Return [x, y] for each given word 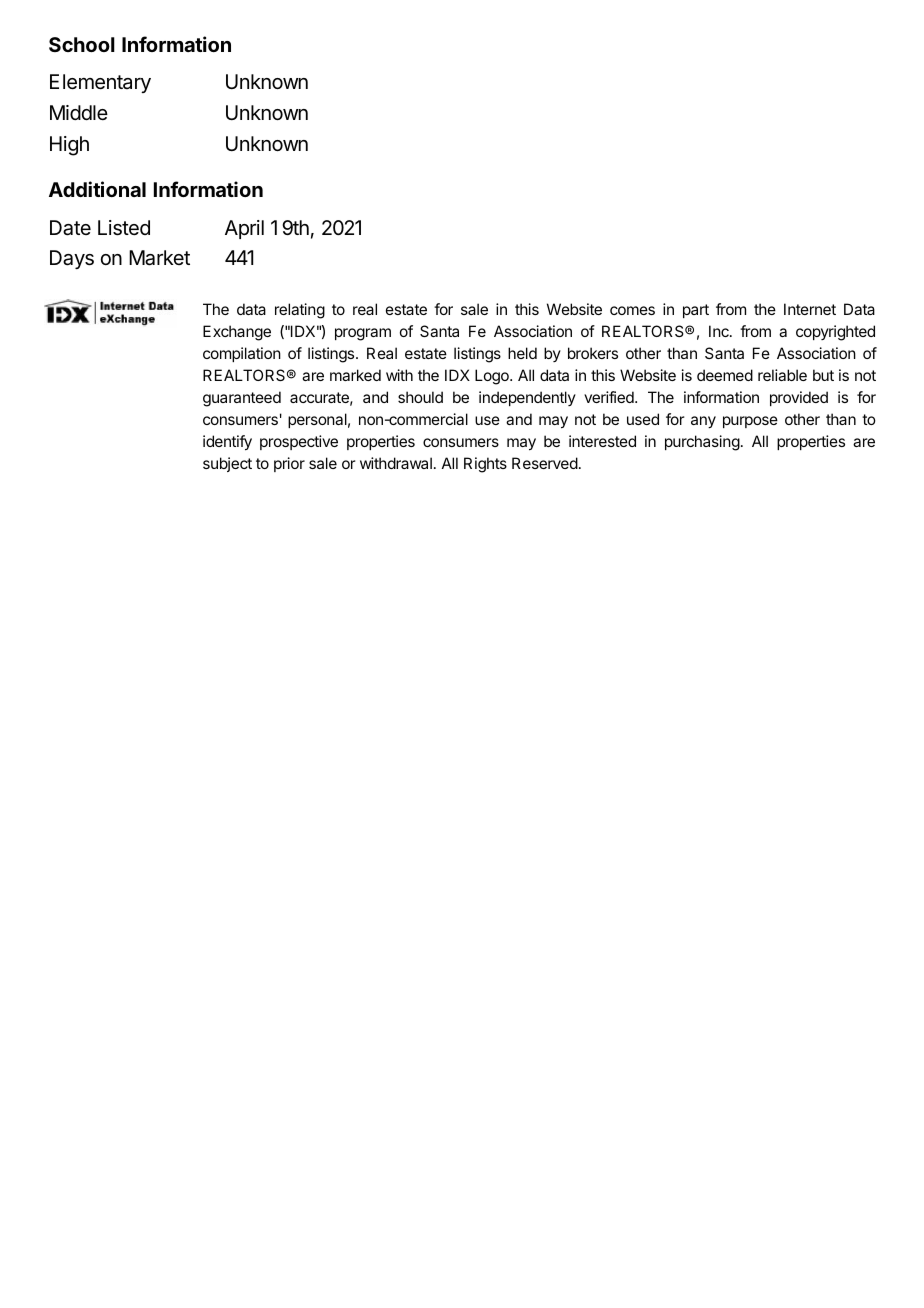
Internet [810, 309]
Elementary [100, 83]
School [82, 44]
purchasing [702, 443]
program [363, 334]
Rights [485, 465]
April [244, 229]
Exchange [237, 333]
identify [227, 443]
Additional [97, 189]
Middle [79, 112]
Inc [720, 331]
